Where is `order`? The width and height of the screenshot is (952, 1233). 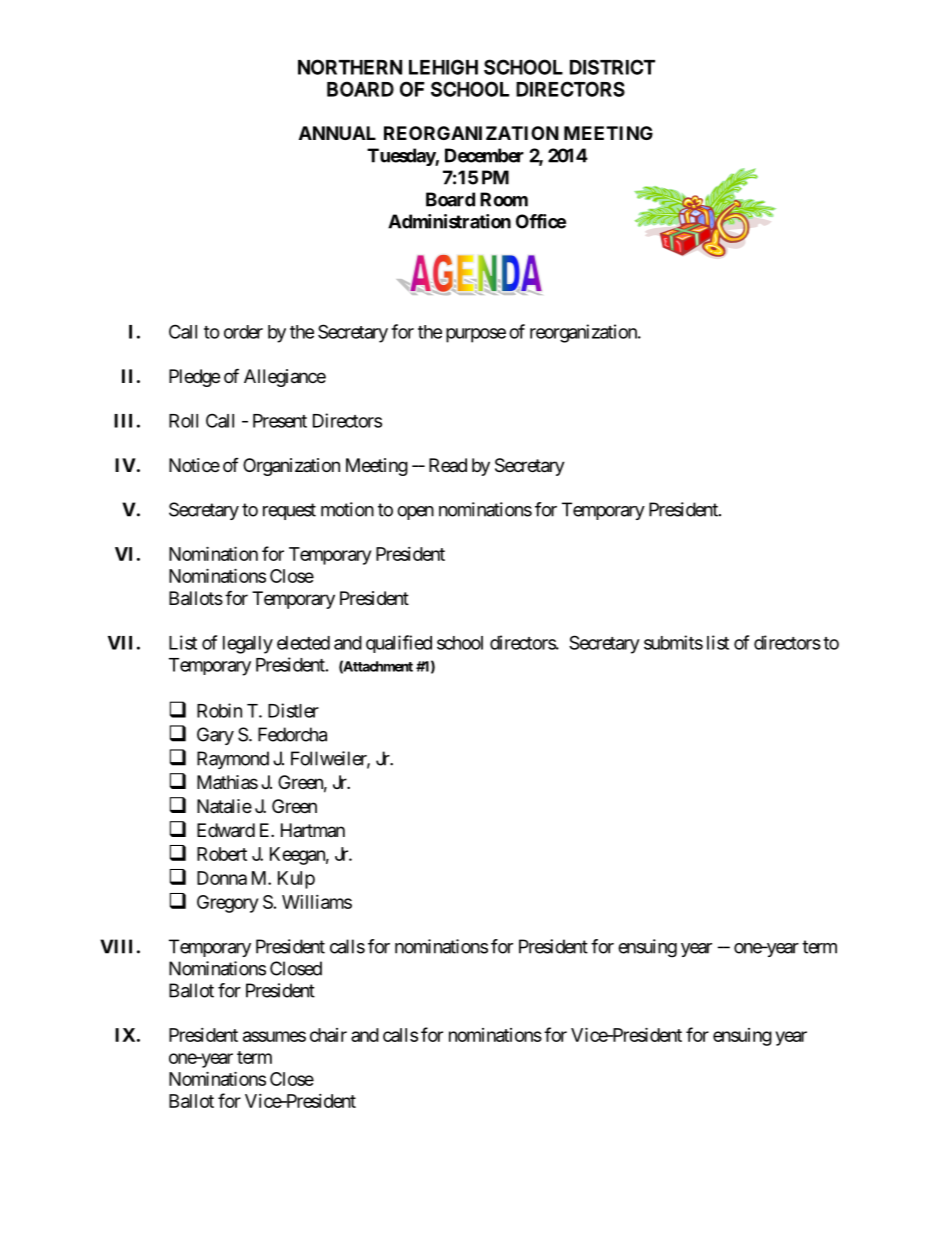
order is located at coordinates (243, 332).
